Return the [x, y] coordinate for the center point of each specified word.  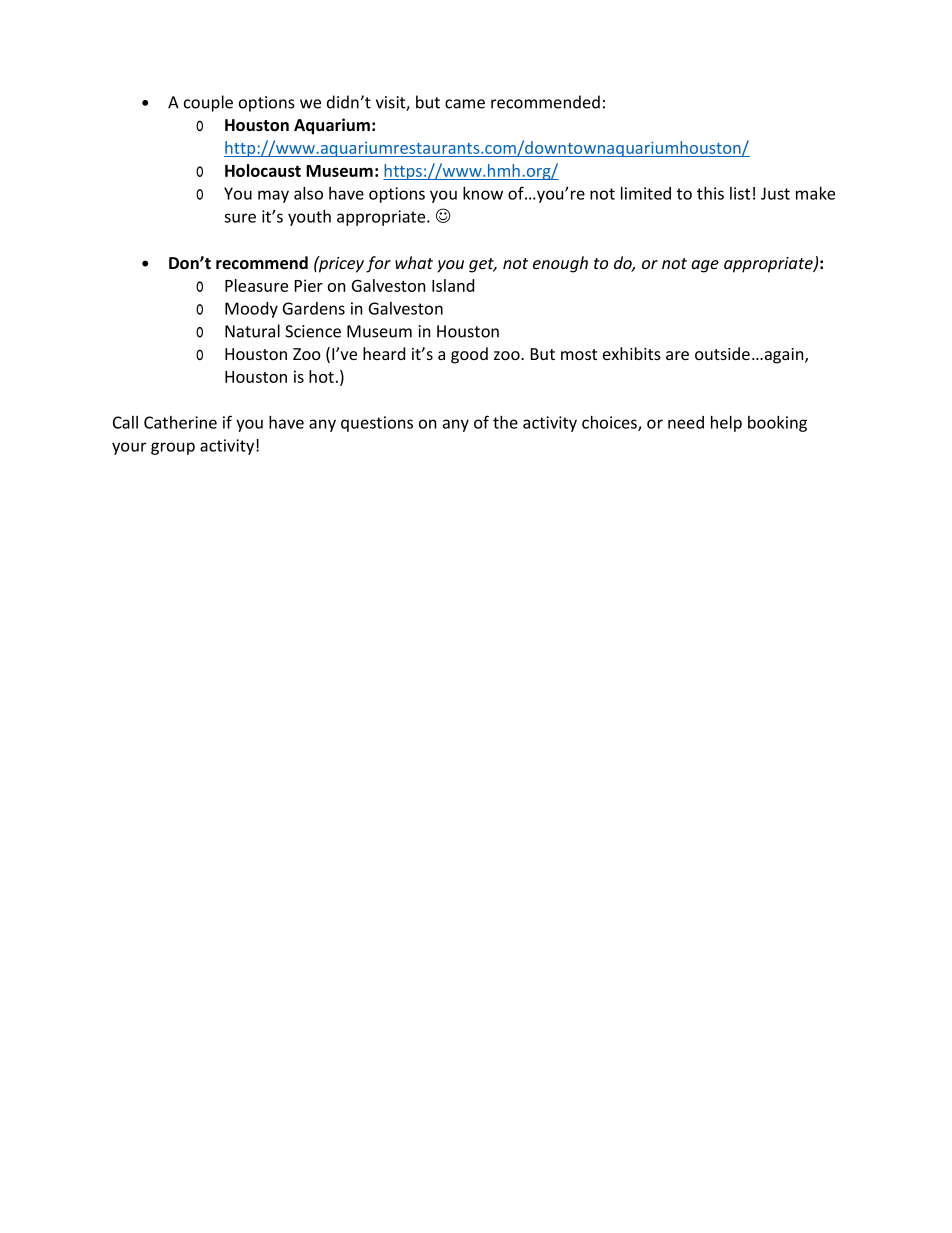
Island [453, 285]
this [710, 193]
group [173, 448]
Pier [309, 285]
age [705, 266]
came [465, 104]
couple [208, 103]
